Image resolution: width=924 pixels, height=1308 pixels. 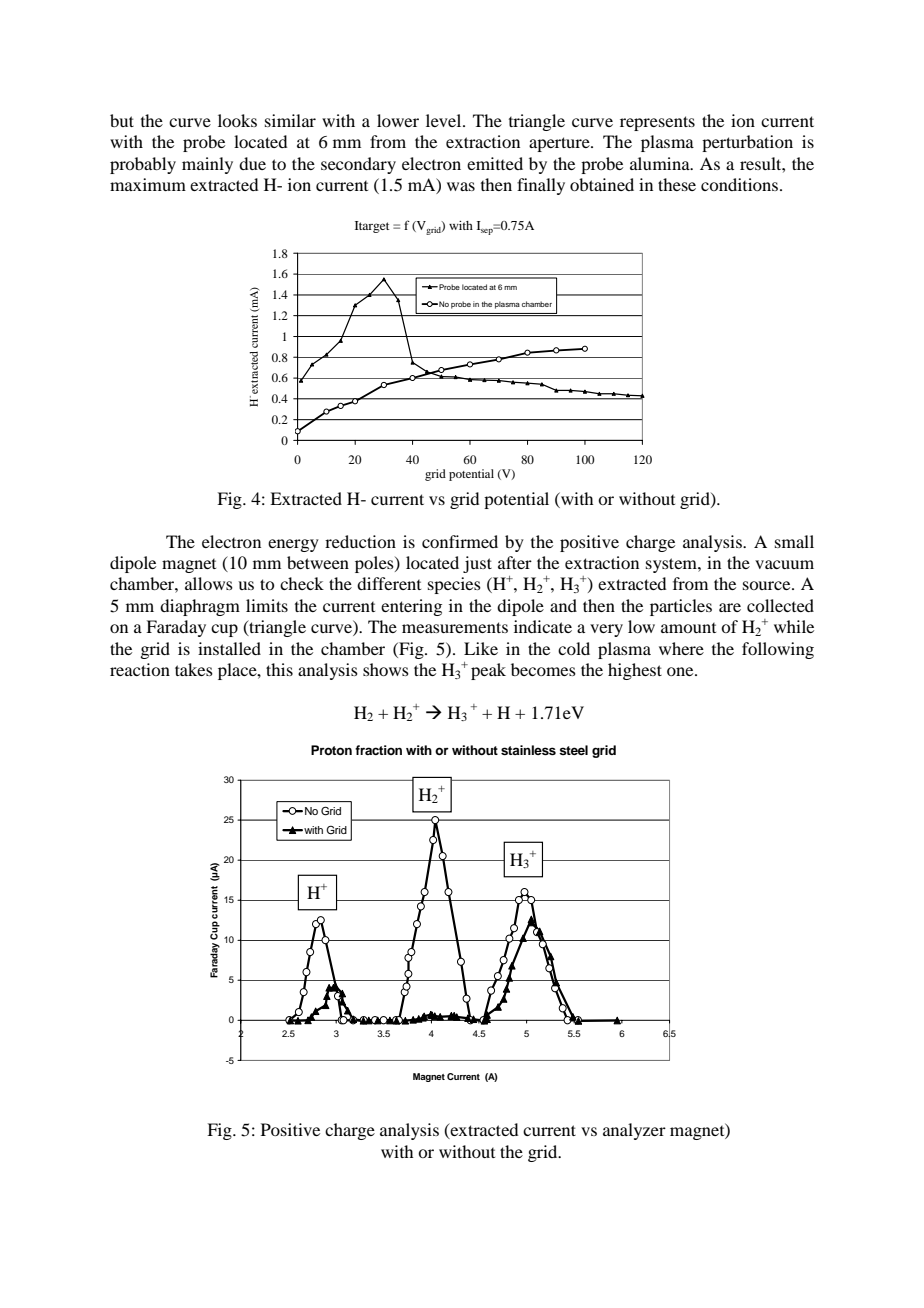 I want to click on mainly, so click(x=207, y=165).
